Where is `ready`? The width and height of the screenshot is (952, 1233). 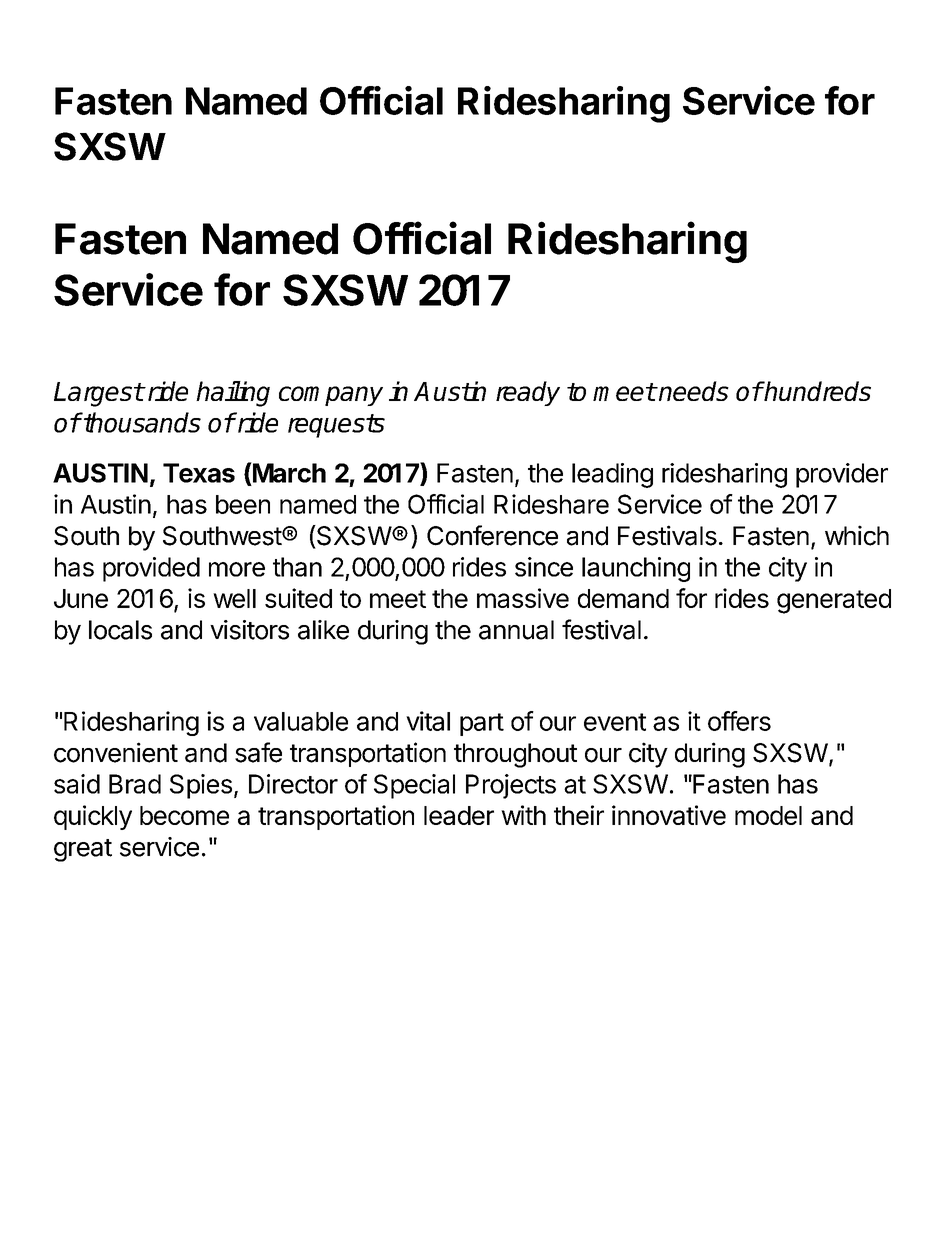
ready is located at coordinates (528, 393).
